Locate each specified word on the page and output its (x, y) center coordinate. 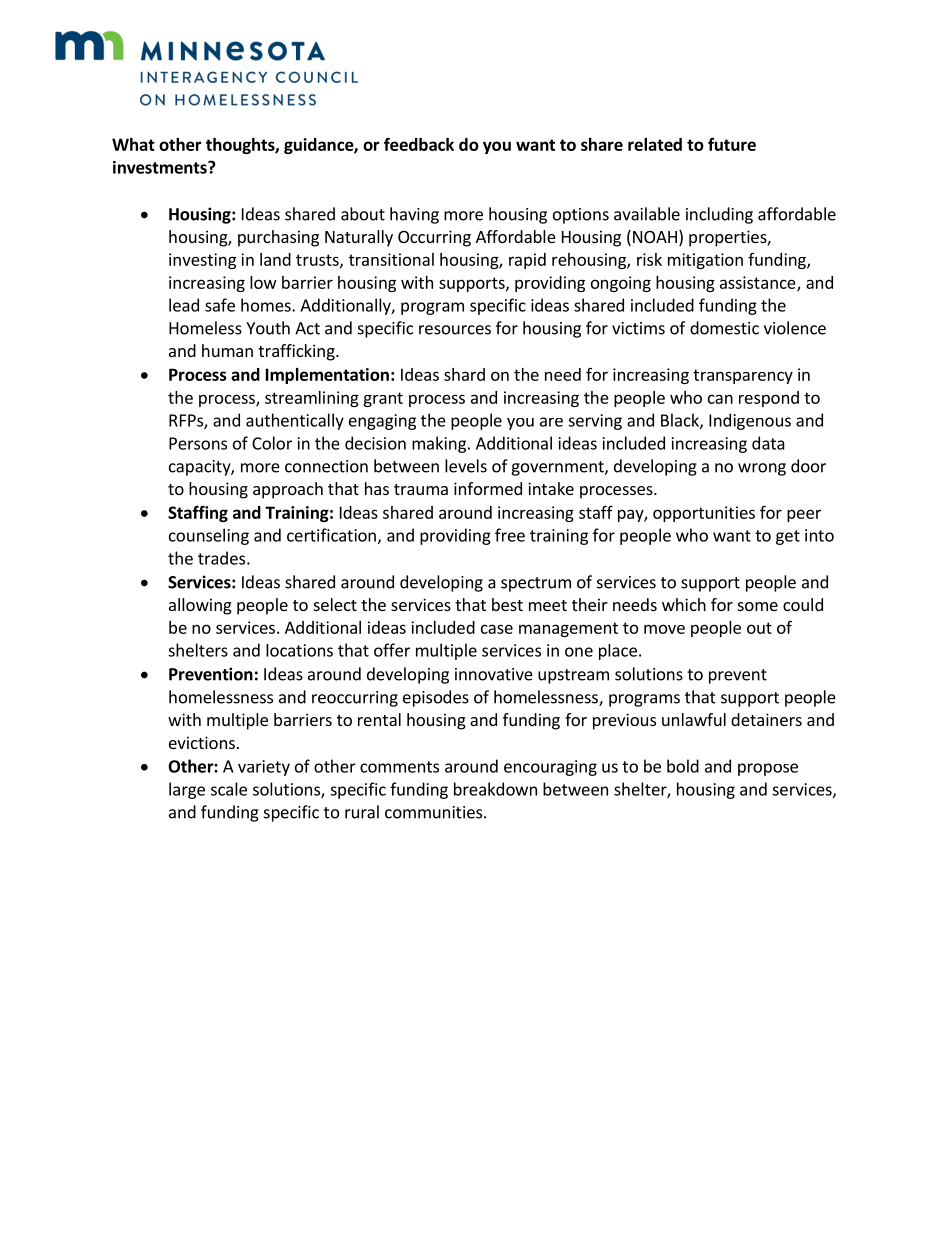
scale (229, 789)
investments (161, 167)
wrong (762, 469)
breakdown (495, 789)
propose (768, 769)
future (732, 144)
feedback (419, 144)
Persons (198, 443)
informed (488, 488)
